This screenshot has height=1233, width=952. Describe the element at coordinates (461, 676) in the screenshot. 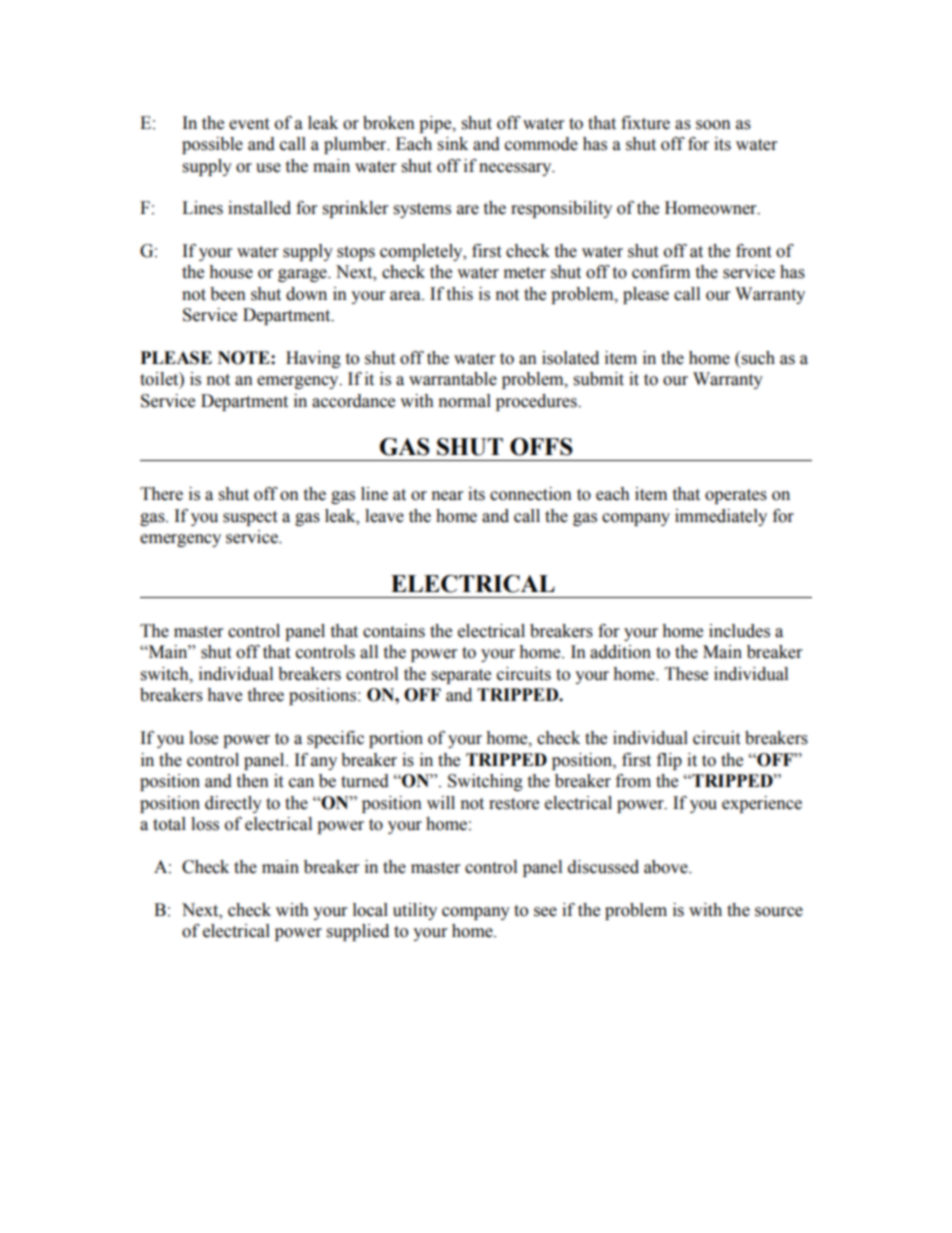

I see `separate` at that location.
